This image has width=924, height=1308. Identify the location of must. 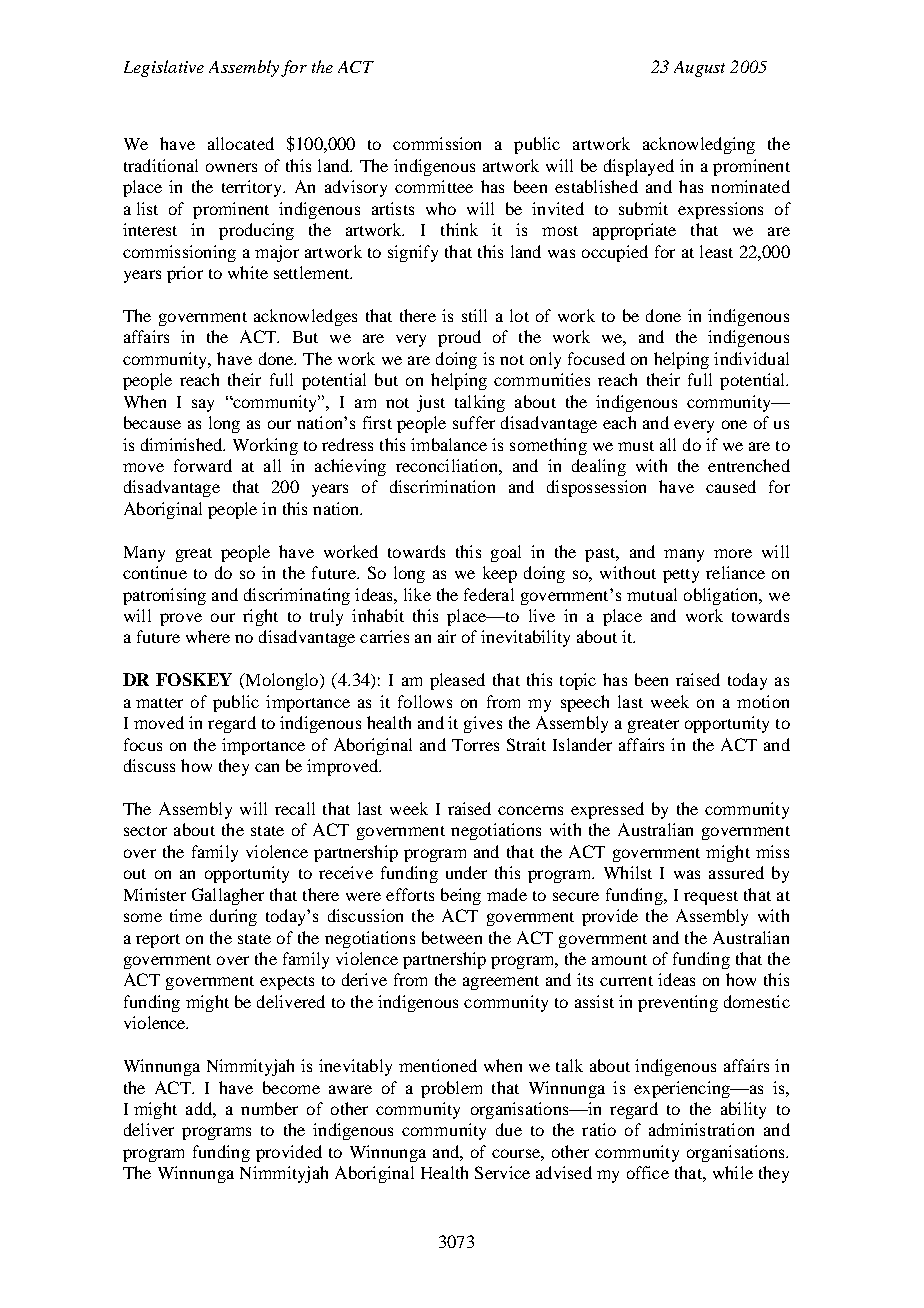
(636, 446).
